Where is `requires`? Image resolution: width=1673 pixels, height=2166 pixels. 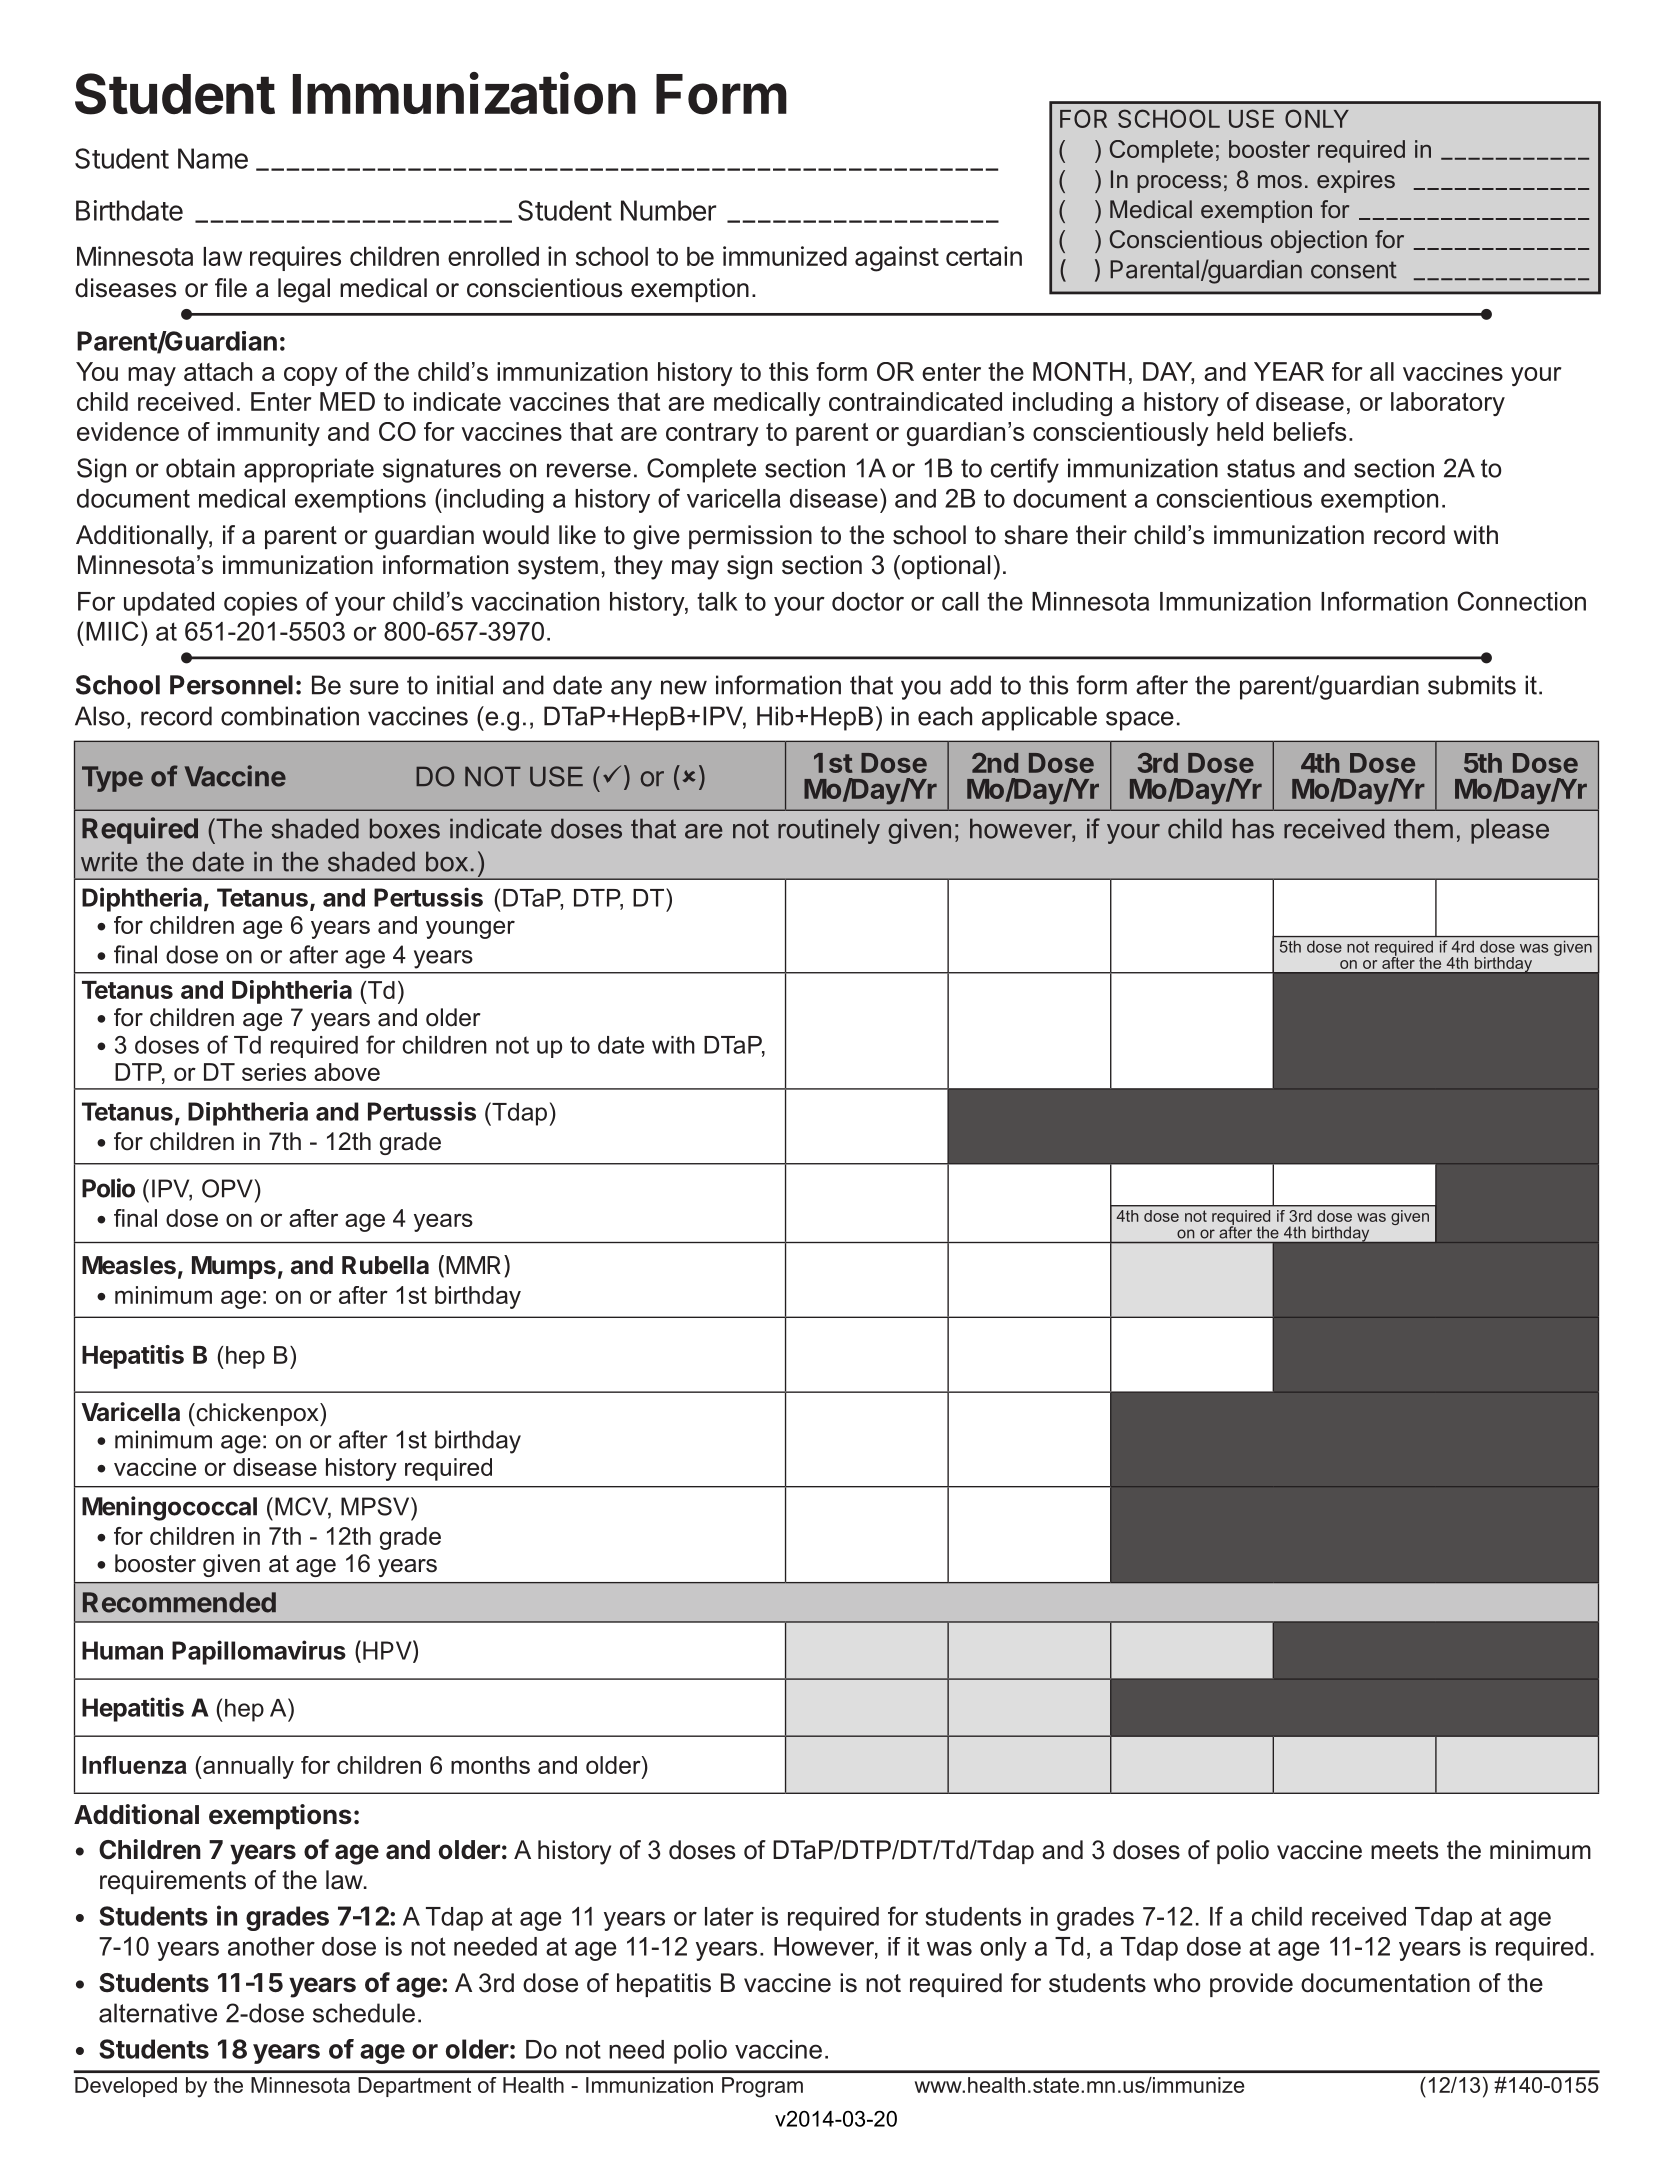 requires is located at coordinates (295, 258).
